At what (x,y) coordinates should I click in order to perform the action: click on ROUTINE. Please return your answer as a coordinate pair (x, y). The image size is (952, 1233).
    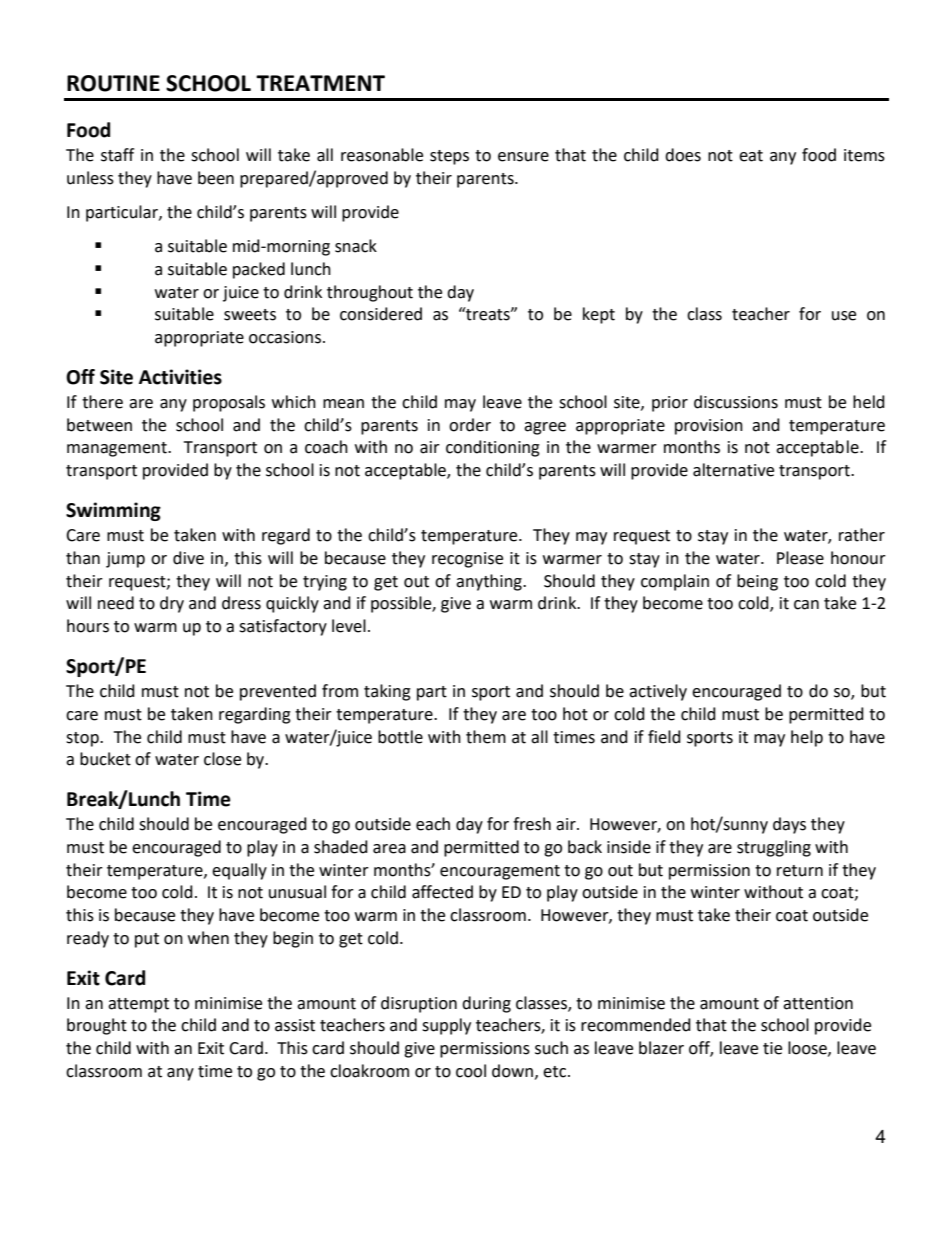
    Looking at the image, I should click on (113, 83).
